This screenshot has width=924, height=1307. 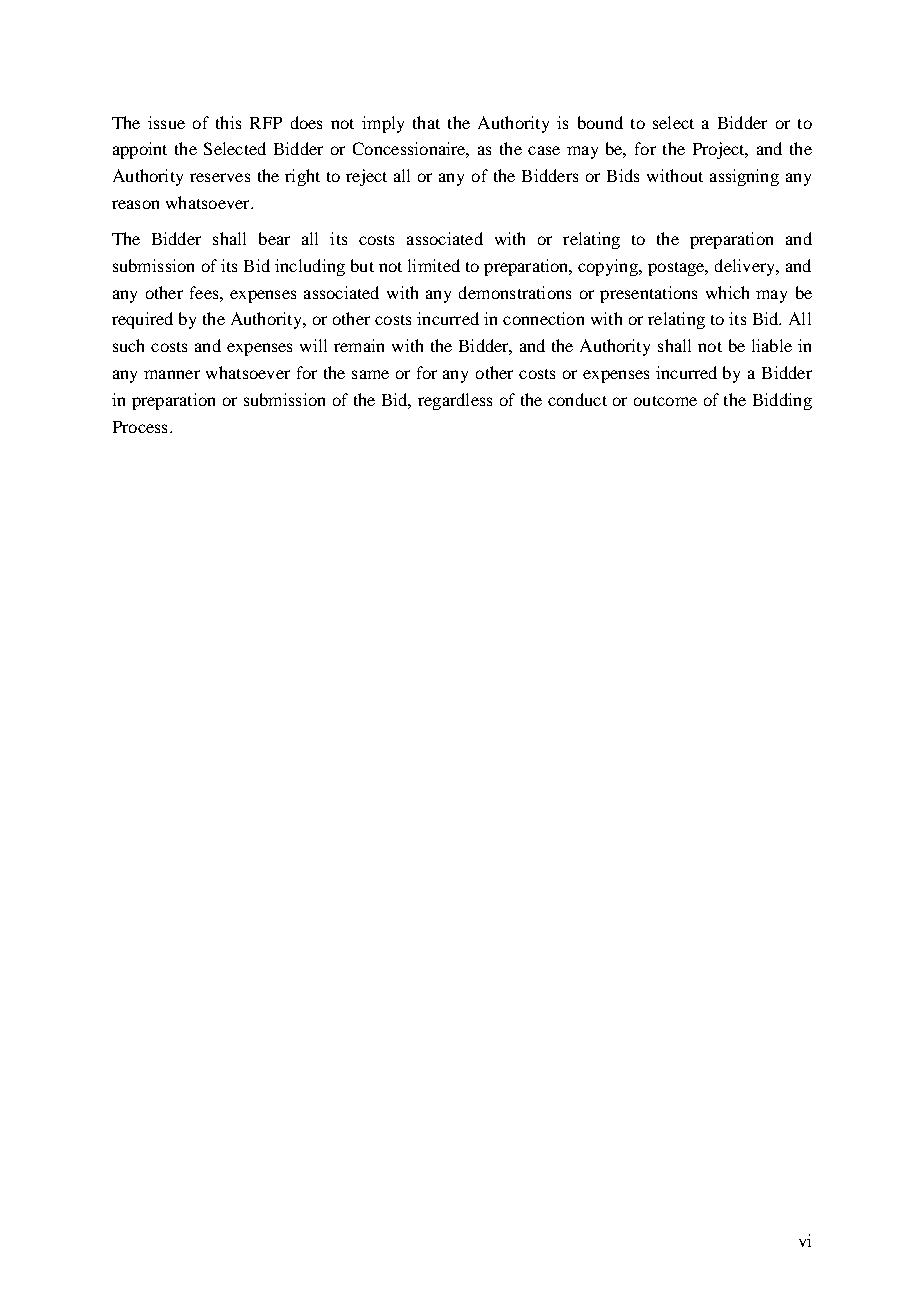 What do you see at coordinates (665, 401) in the screenshot?
I see `outcome` at bounding box center [665, 401].
